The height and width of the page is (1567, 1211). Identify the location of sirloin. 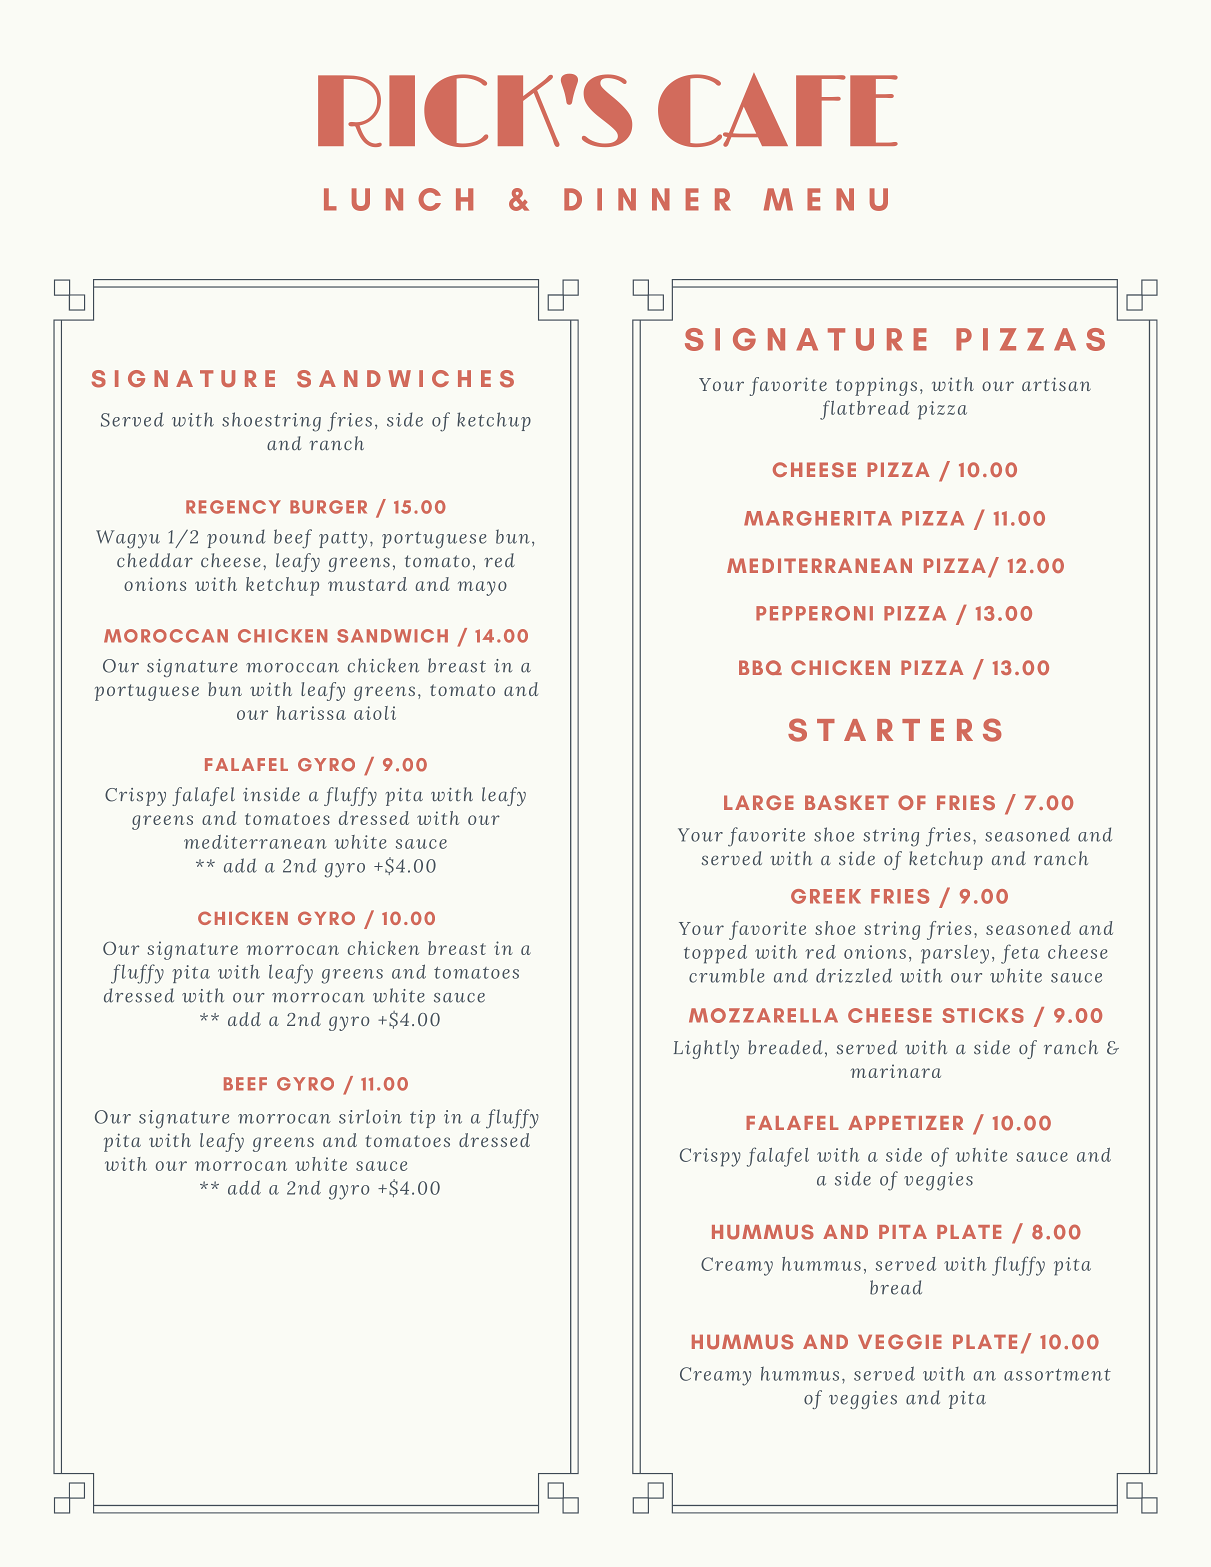
(370, 1116).
